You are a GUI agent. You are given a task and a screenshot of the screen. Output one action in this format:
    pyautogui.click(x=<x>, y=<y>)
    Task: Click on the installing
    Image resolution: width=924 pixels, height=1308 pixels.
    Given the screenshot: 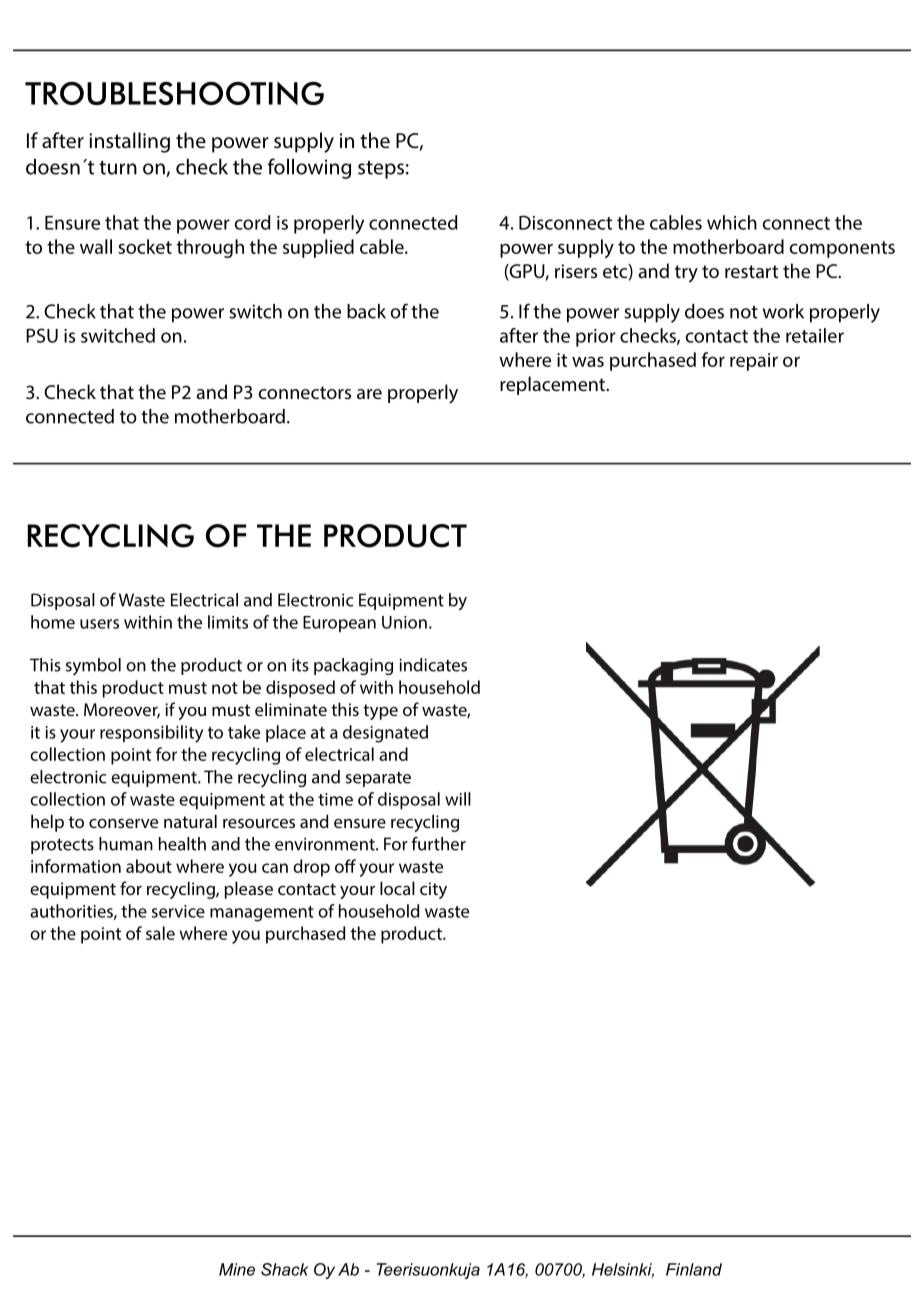 What is the action you would take?
    pyautogui.click(x=129, y=142)
